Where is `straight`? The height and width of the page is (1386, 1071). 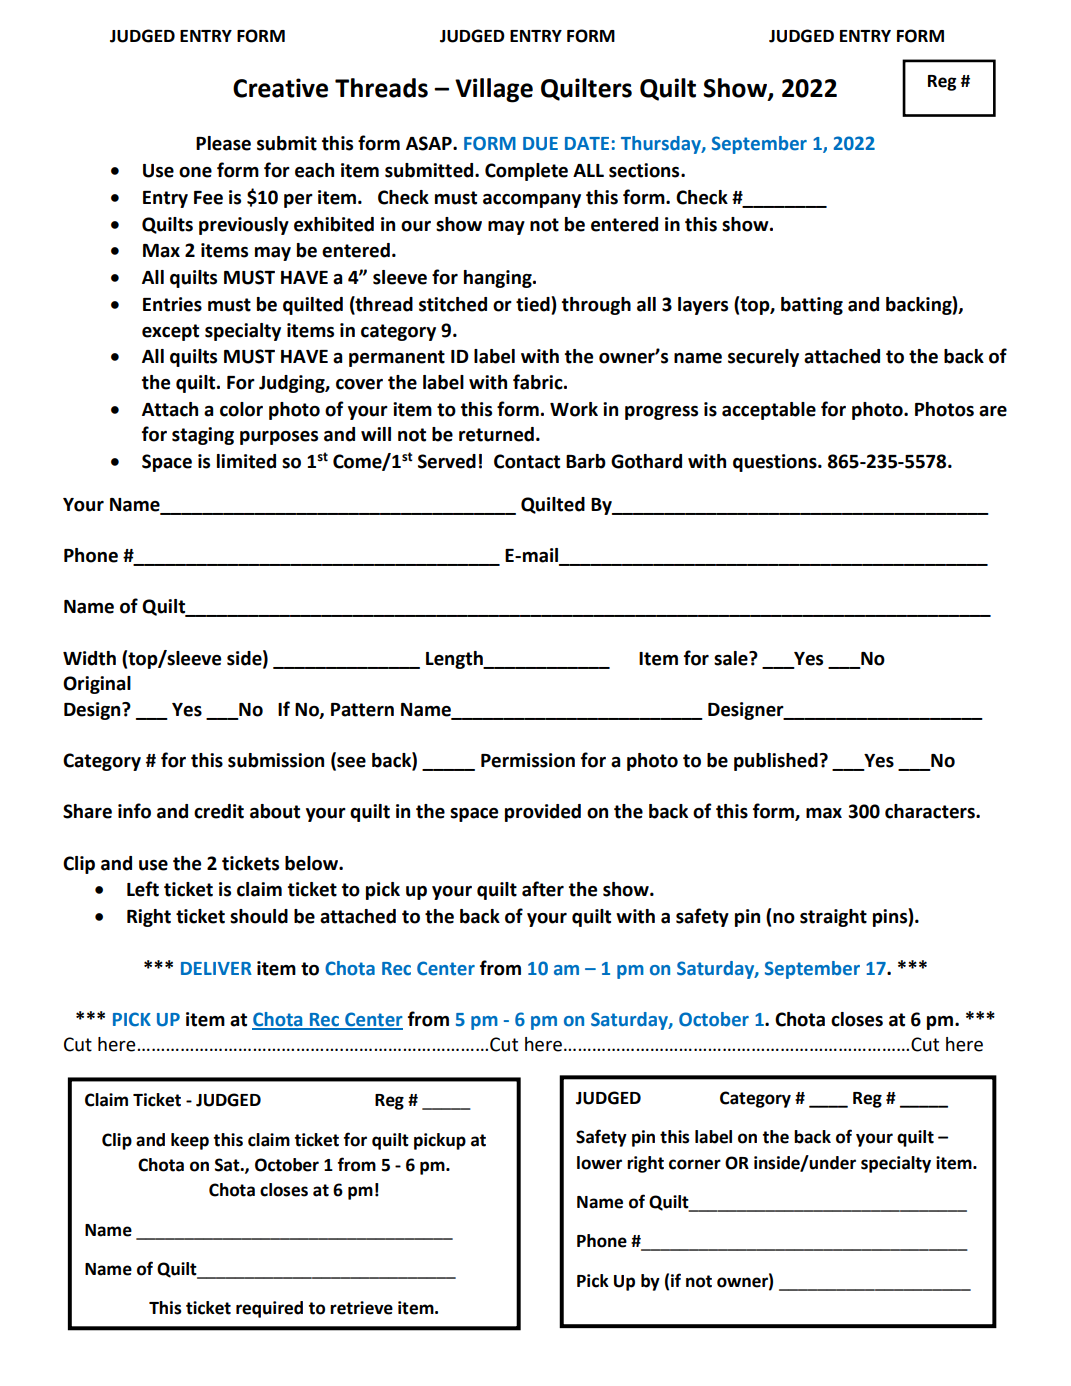
straight is located at coordinates (833, 918).
